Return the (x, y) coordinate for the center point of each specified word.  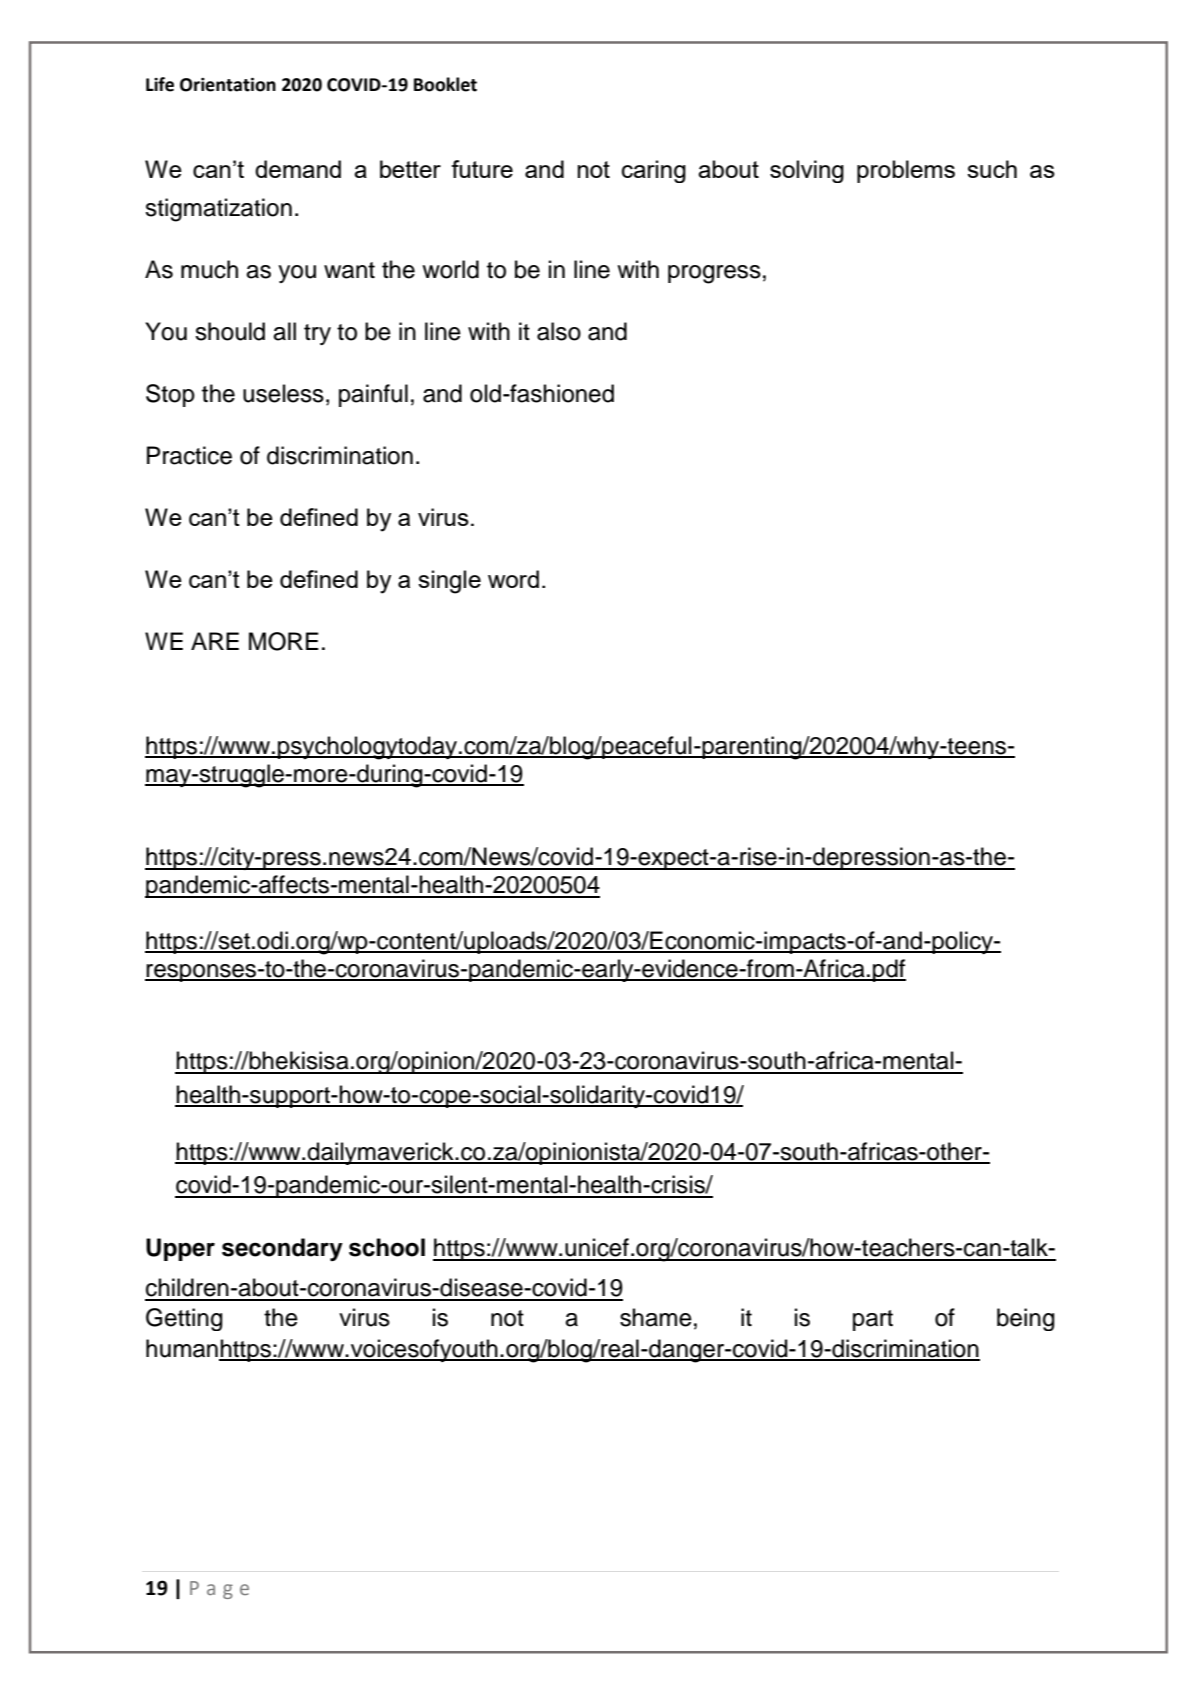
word (513, 579)
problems (906, 171)
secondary (282, 1249)
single (449, 582)
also (559, 331)
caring (654, 171)
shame (656, 1317)
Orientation (228, 85)
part (873, 1320)
